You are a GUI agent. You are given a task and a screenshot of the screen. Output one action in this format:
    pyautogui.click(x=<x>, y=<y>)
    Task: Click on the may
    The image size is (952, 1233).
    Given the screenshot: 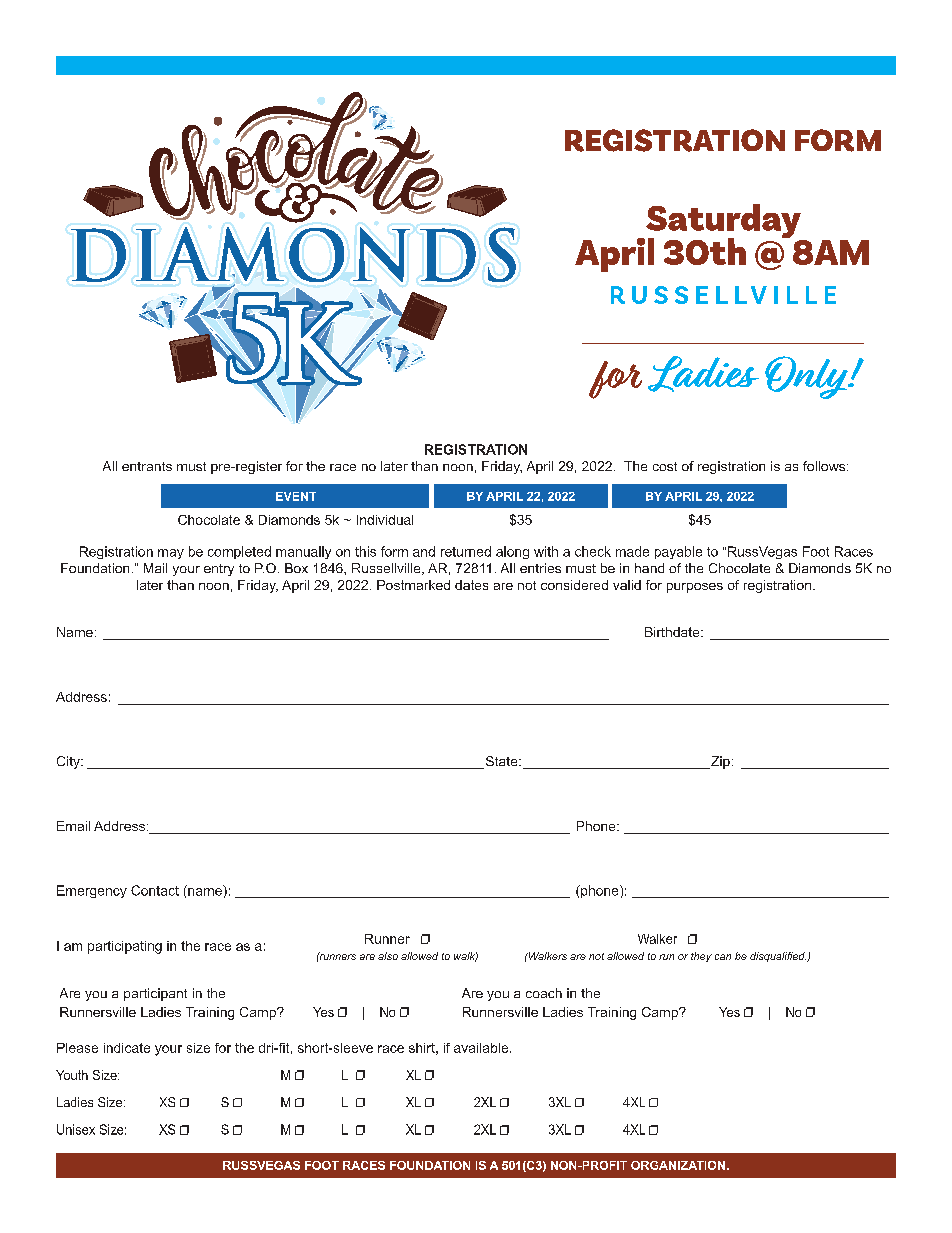 What is the action you would take?
    pyautogui.click(x=171, y=554)
